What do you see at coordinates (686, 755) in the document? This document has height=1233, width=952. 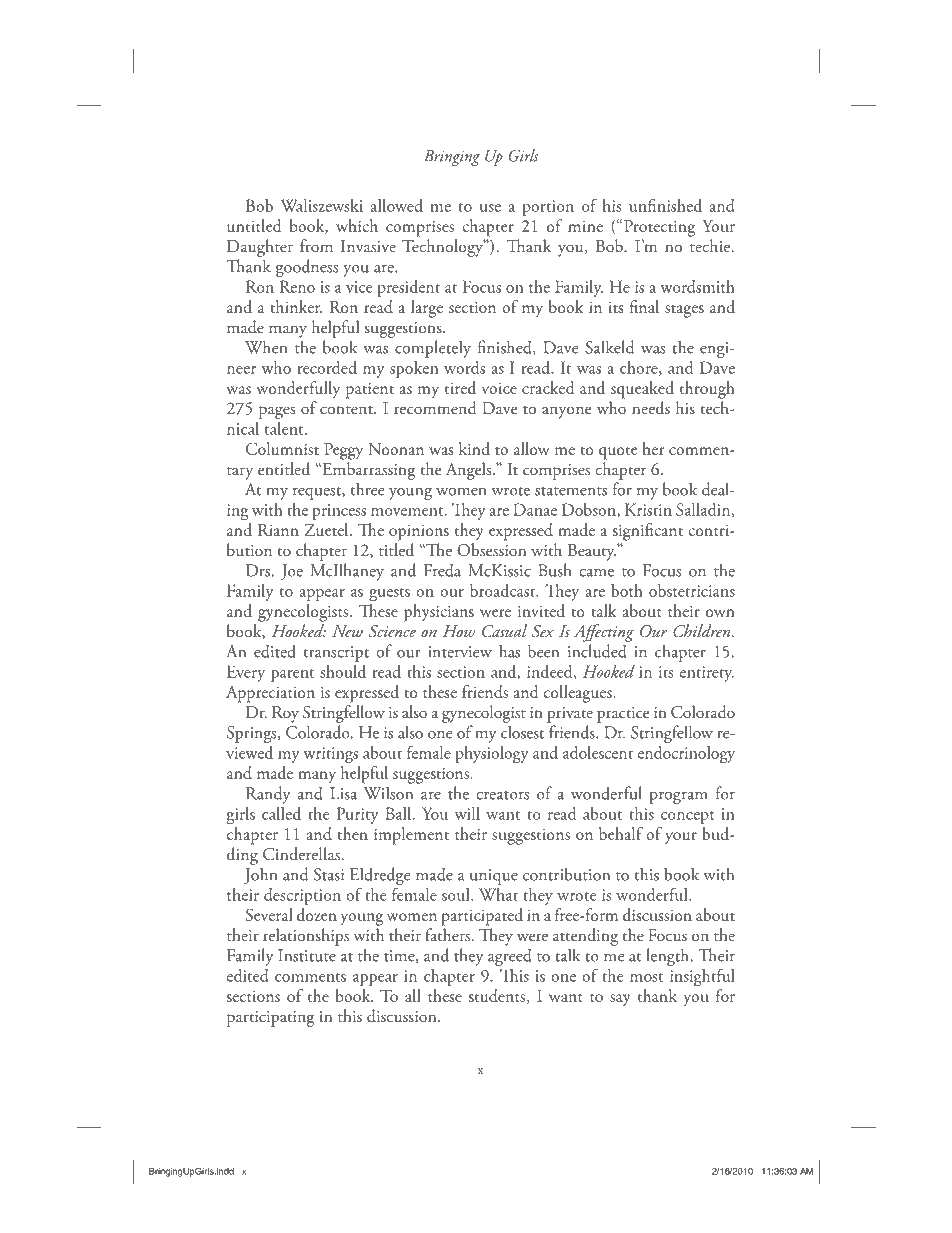 I see `endocrinology` at bounding box center [686, 755].
